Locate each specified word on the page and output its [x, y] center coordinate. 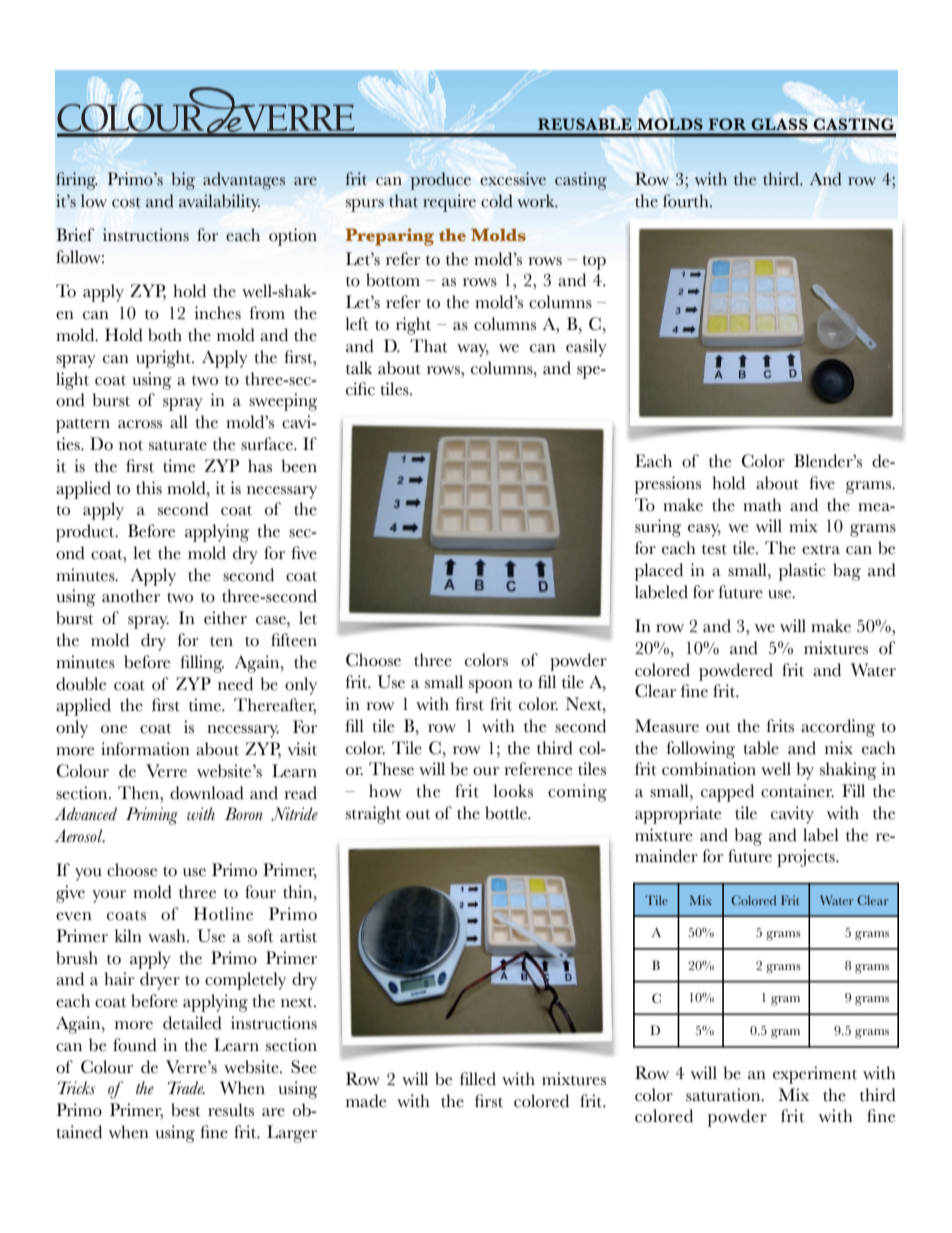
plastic [802, 572]
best [186, 1110]
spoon [491, 686]
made [366, 1101]
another [131, 596]
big [183, 181]
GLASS [779, 124]
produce [441, 181]
